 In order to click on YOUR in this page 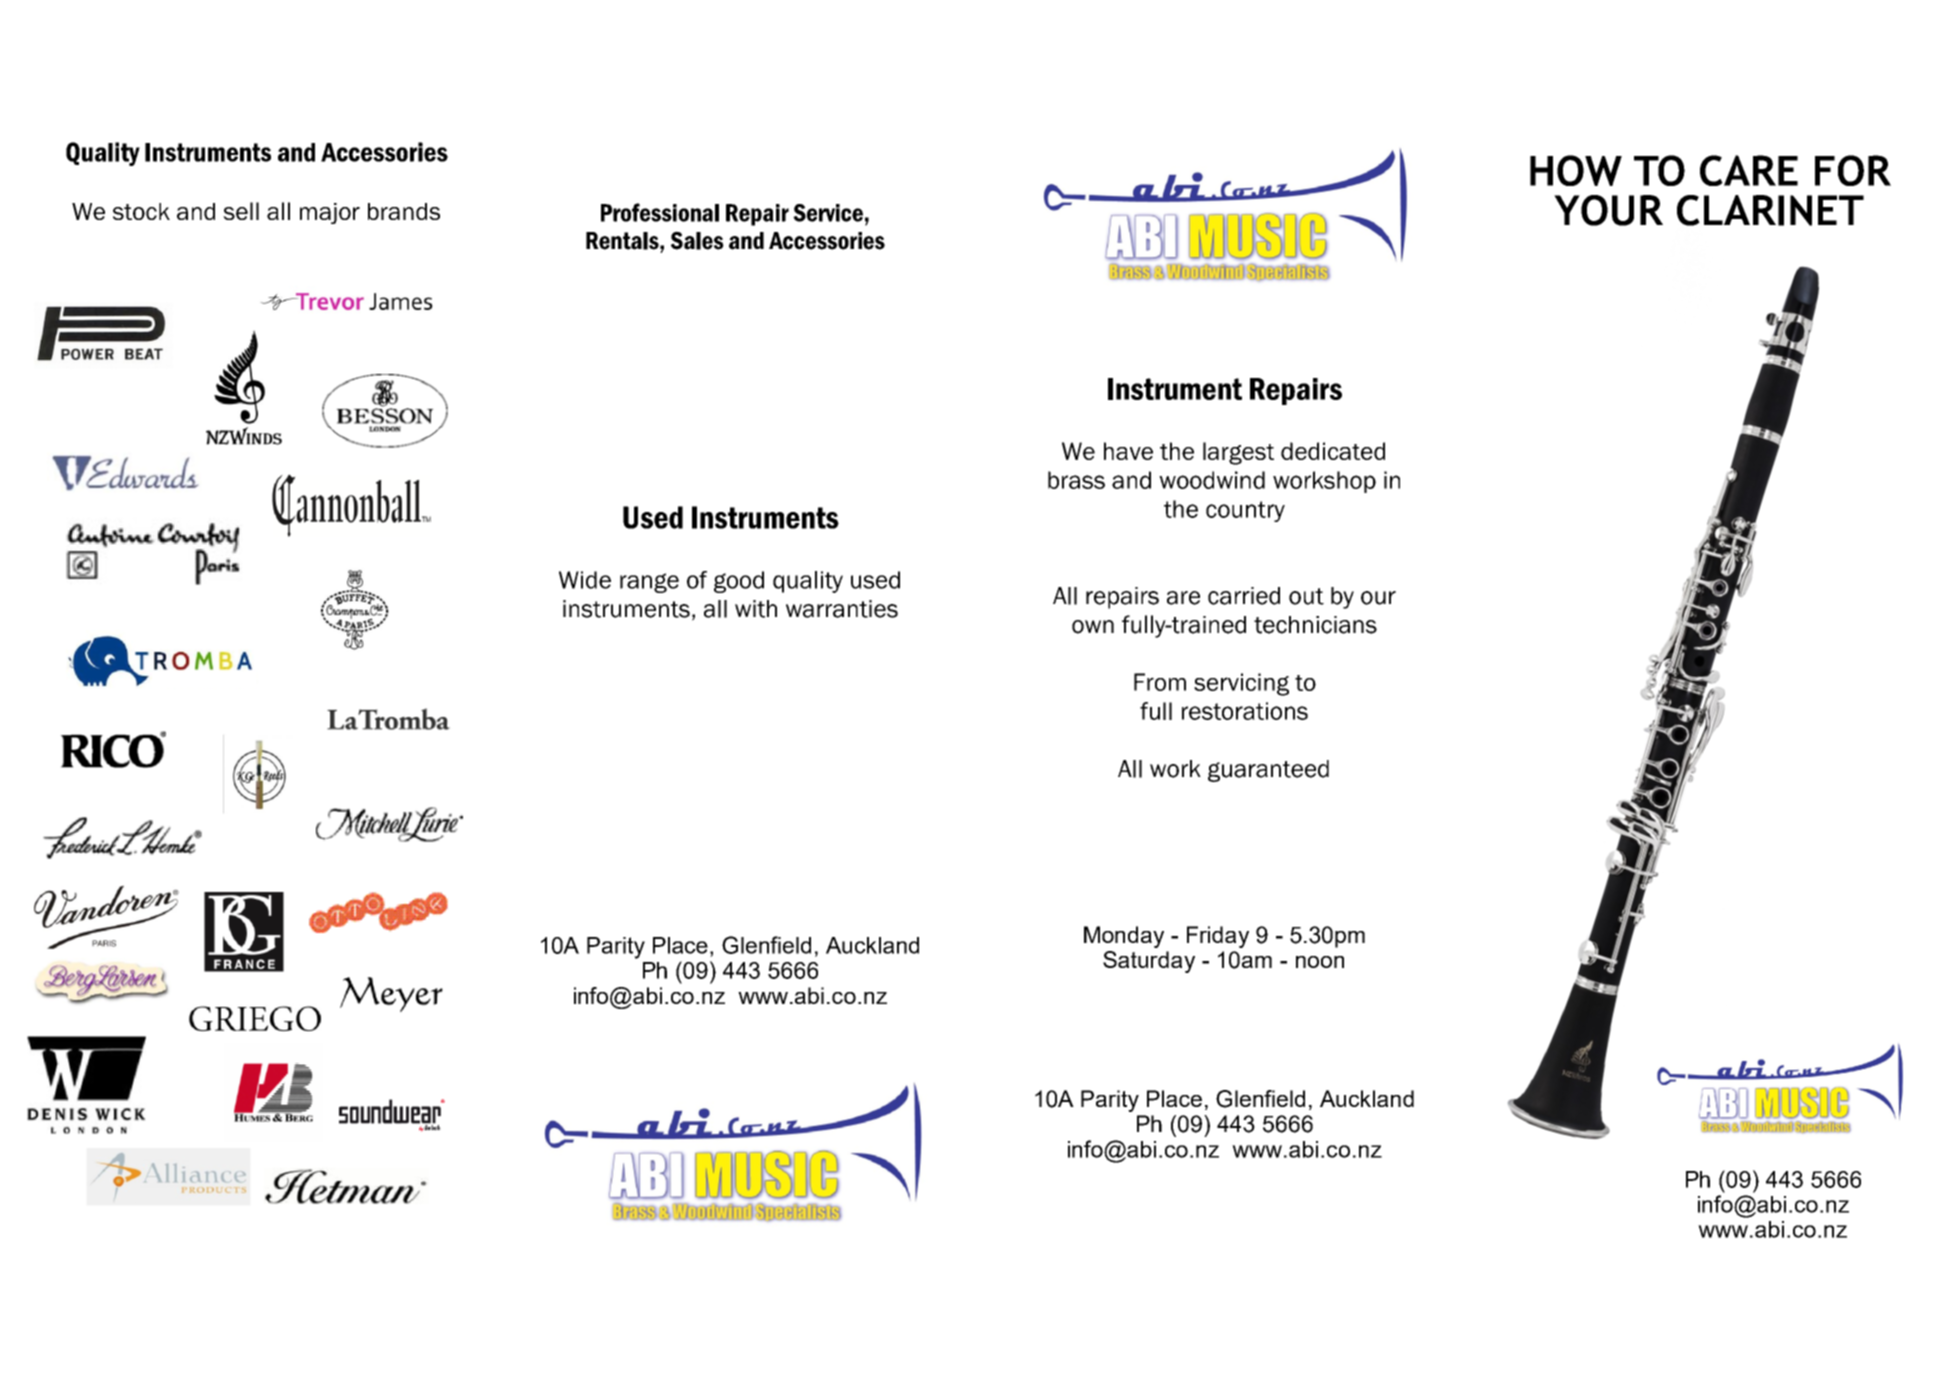, I will do `click(1608, 210)`.
